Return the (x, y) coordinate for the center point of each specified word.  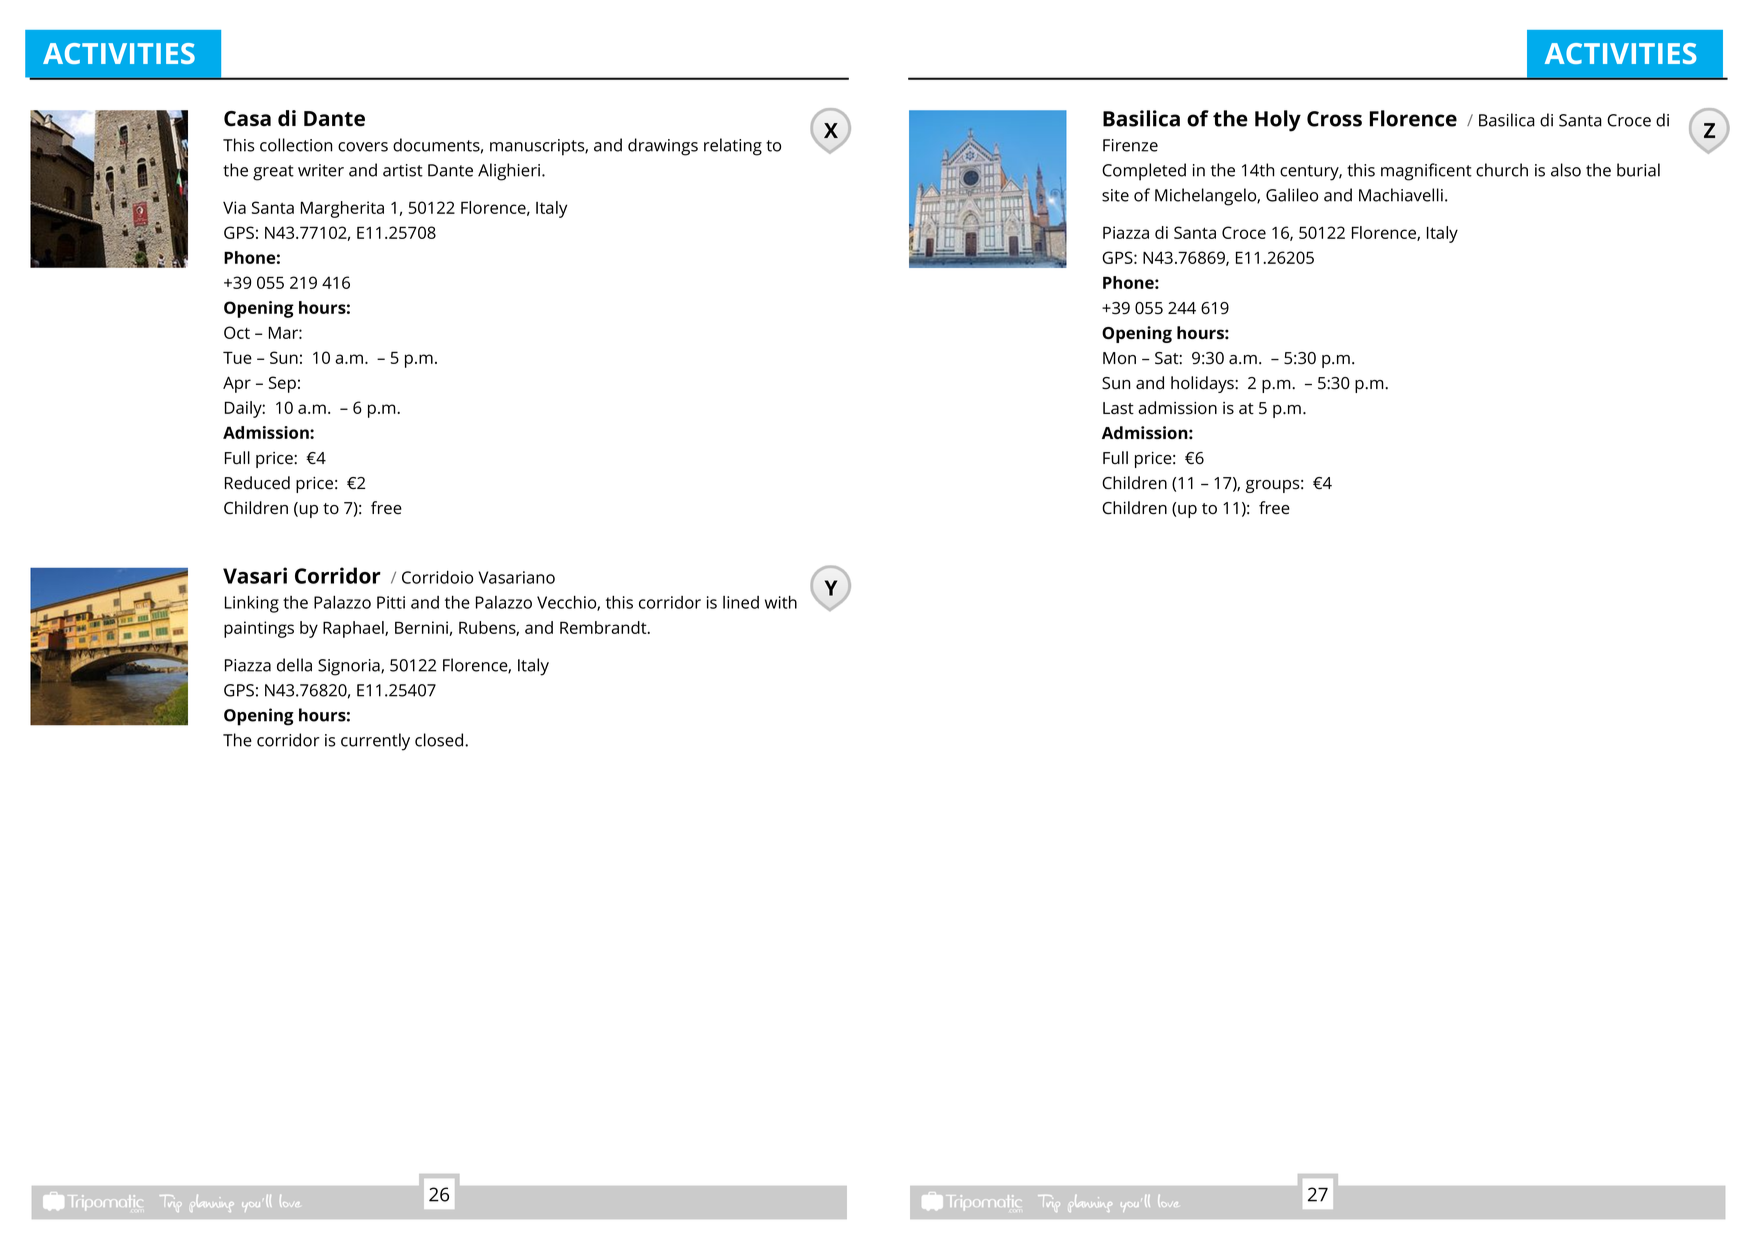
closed (439, 740)
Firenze (1130, 145)
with (781, 602)
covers (363, 147)
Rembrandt (603, 627)
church (1502, 170)
